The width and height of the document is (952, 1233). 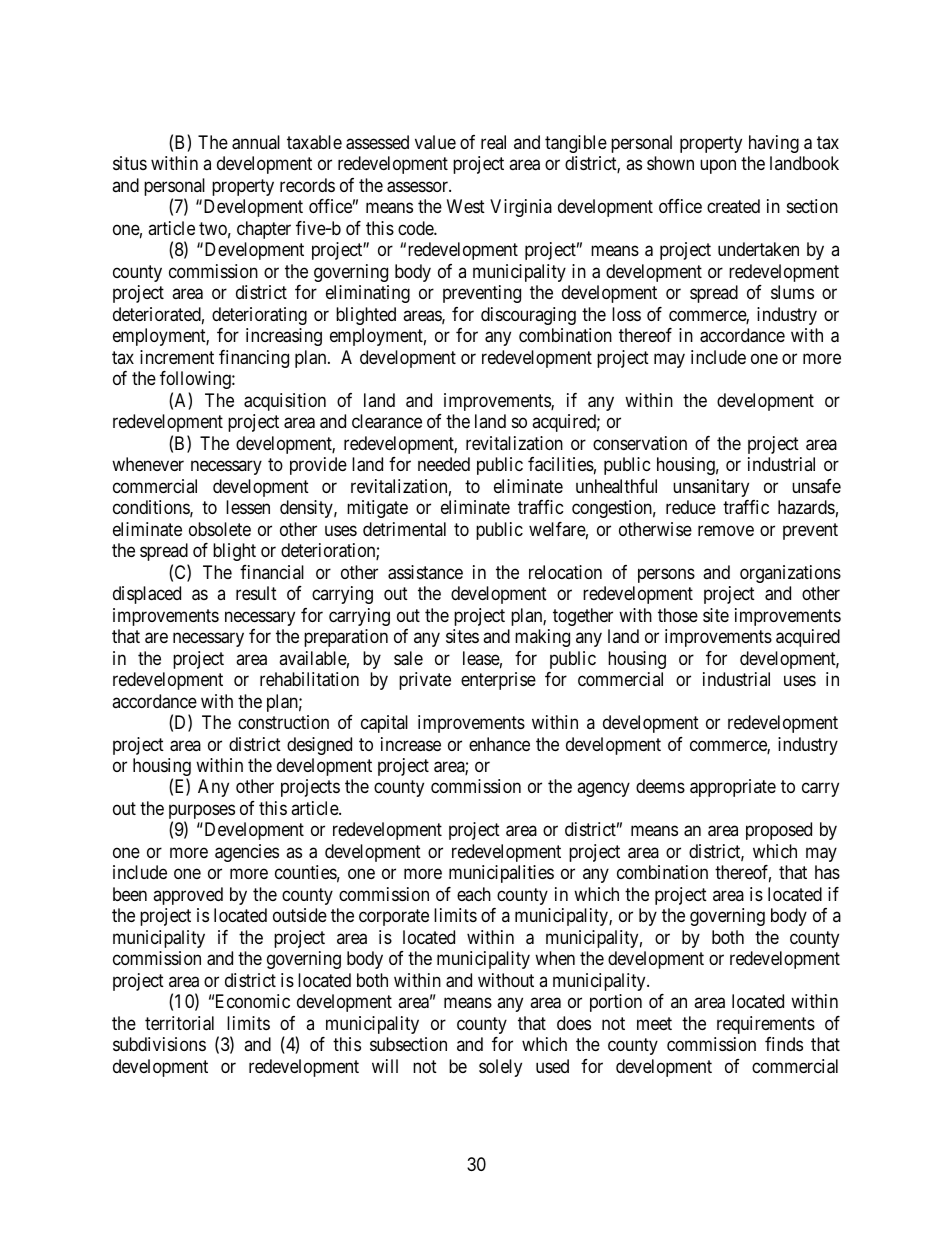 What do you see at coordinates (493, 142) in the document?
I see `real` at bounding box center [493, 142].
